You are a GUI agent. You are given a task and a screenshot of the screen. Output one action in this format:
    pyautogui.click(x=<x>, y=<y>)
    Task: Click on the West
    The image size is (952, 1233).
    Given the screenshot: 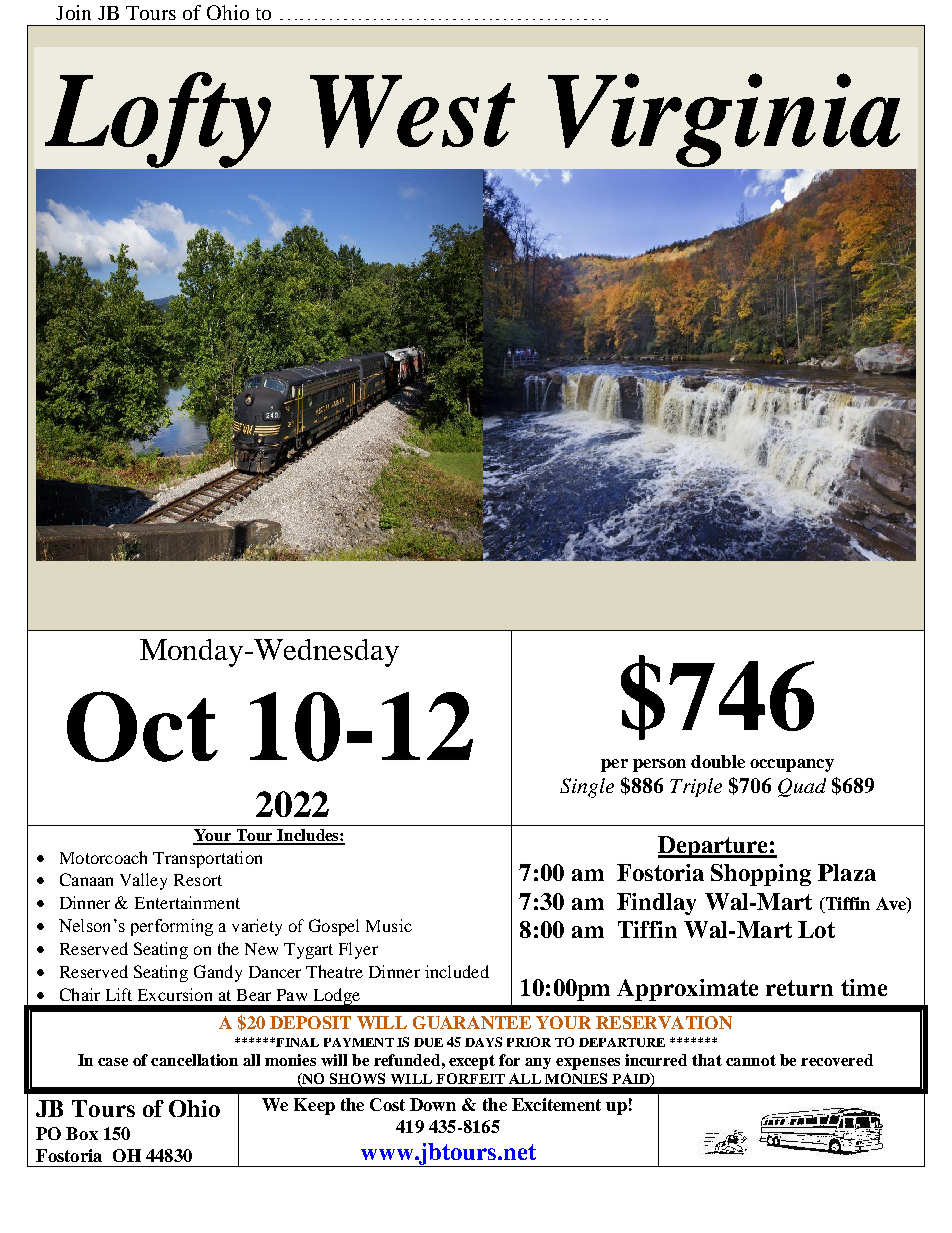 What is the action you would take?
    pyautogui.click(x=412, y=111)
